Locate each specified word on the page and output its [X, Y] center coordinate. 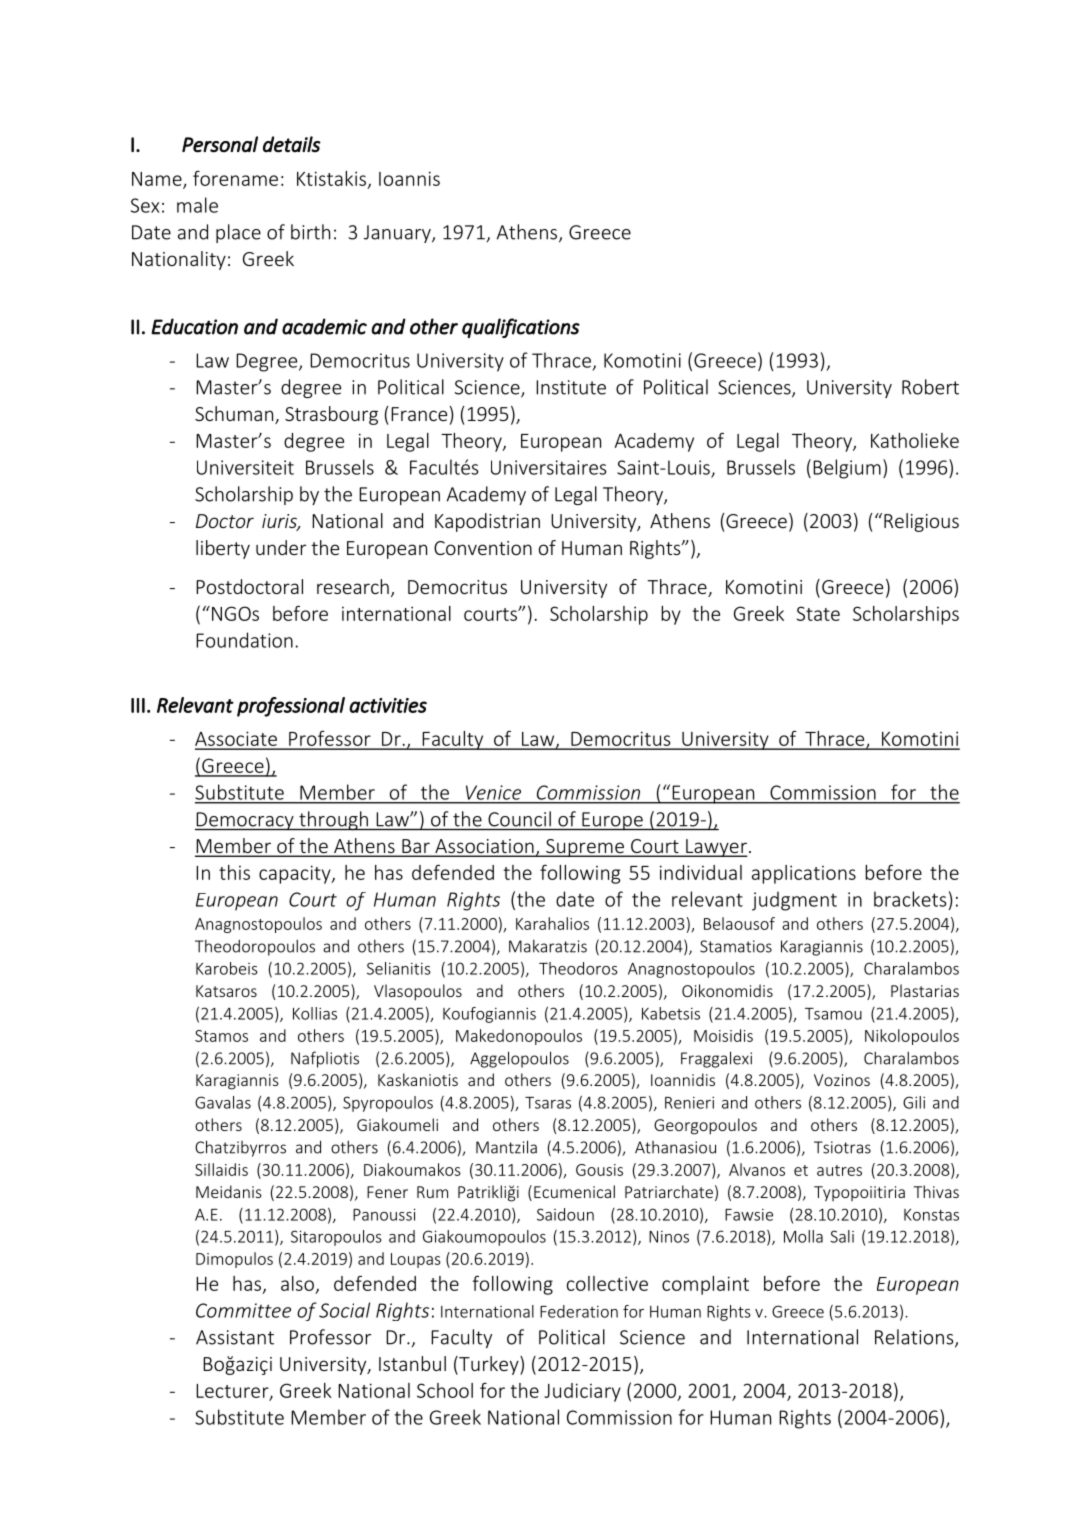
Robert [930, 387]
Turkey [489, 1365]
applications [804, 874]
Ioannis [409, 178]
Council [519, 819]
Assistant [235, 1337]
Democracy [245, 821]
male [197, 205]
